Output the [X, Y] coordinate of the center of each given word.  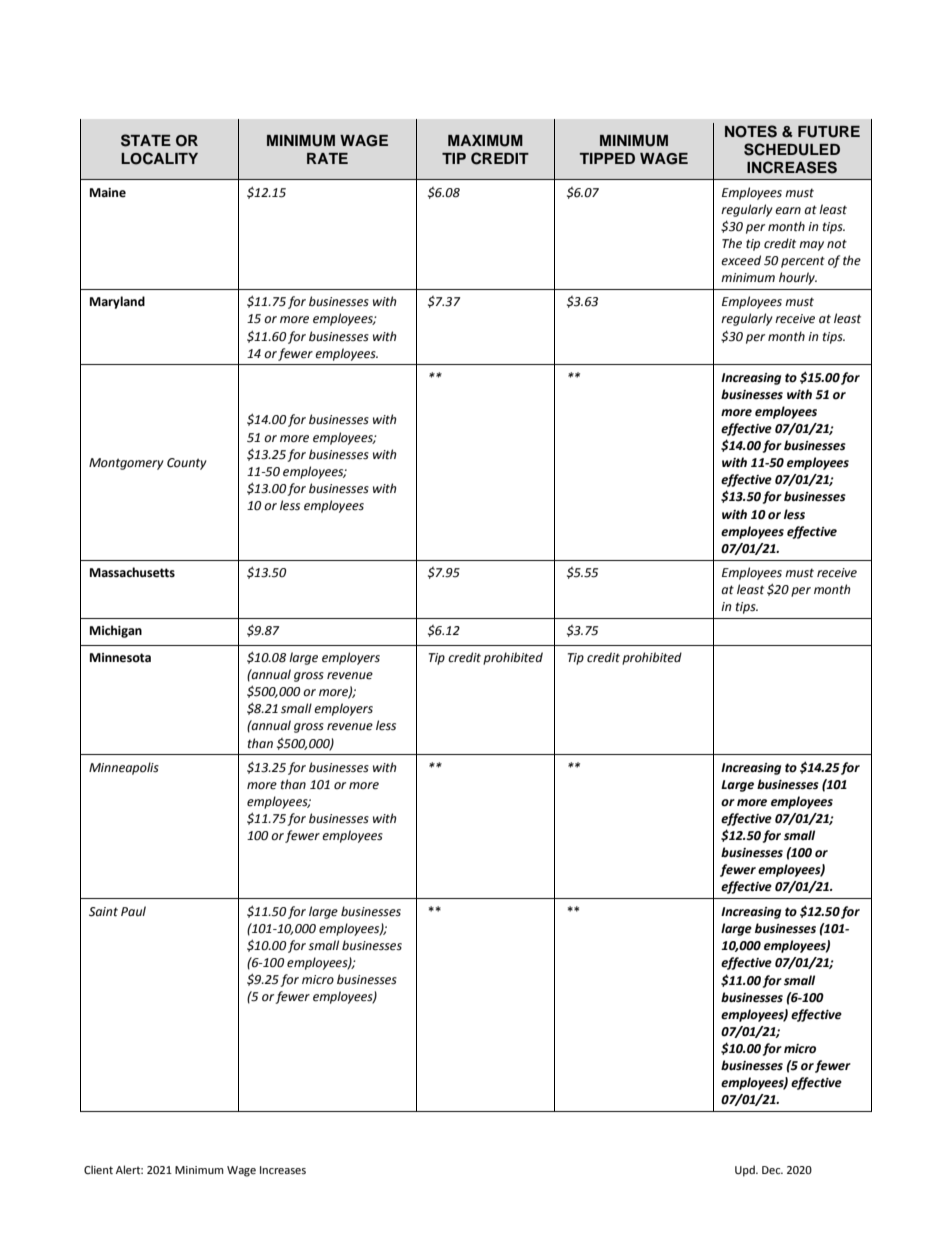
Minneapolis [124, 768]
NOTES [751, 131]
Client [98, 1170]
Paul [133, 911]
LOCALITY [159, 158]
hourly [798, 278]
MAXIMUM [485, 141]
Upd [746, 1171]
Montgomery [126, 464]
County [187, 464]
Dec [772, 1170]
